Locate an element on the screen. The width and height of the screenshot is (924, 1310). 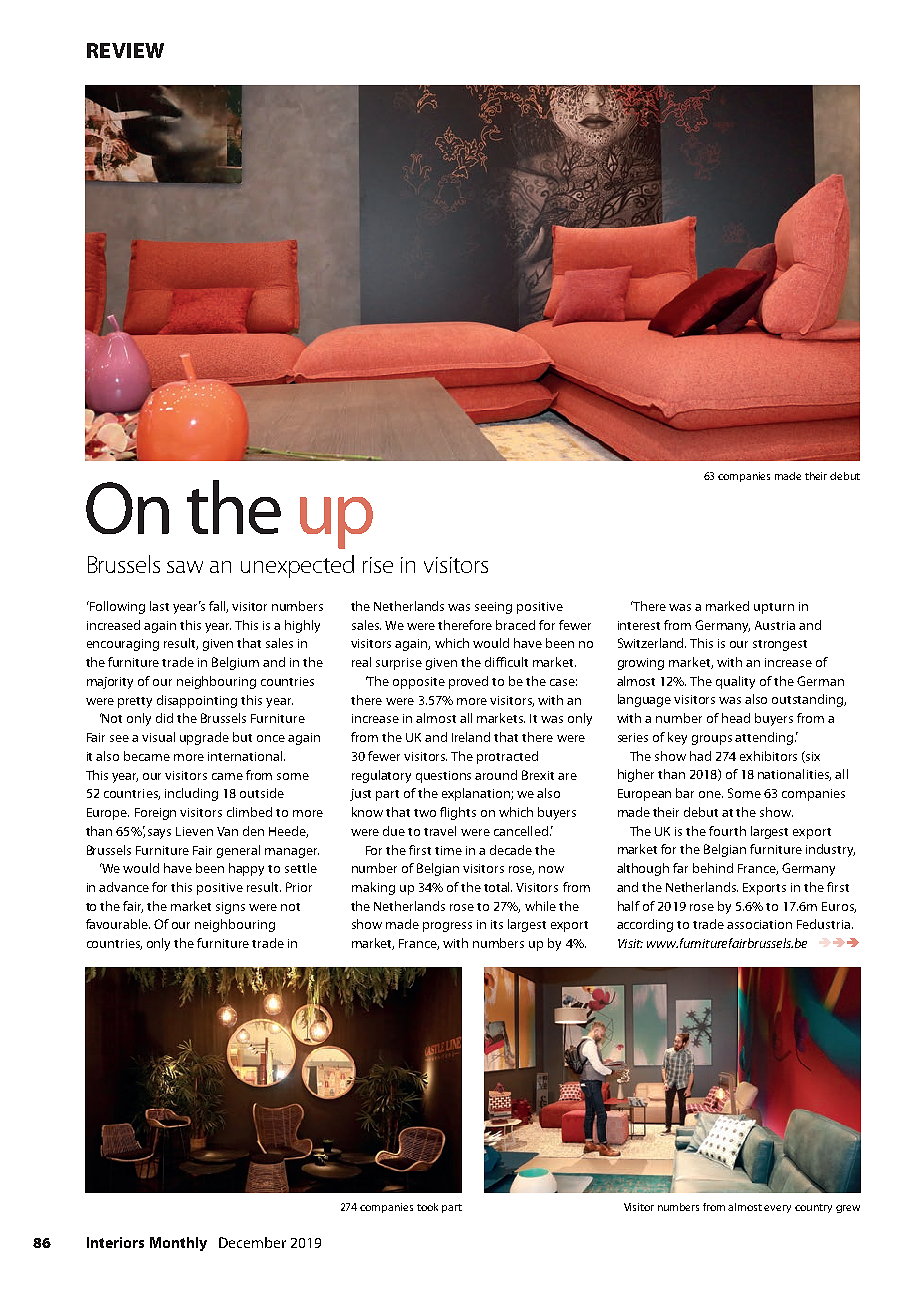
association is located at coordinates (759, 924).
